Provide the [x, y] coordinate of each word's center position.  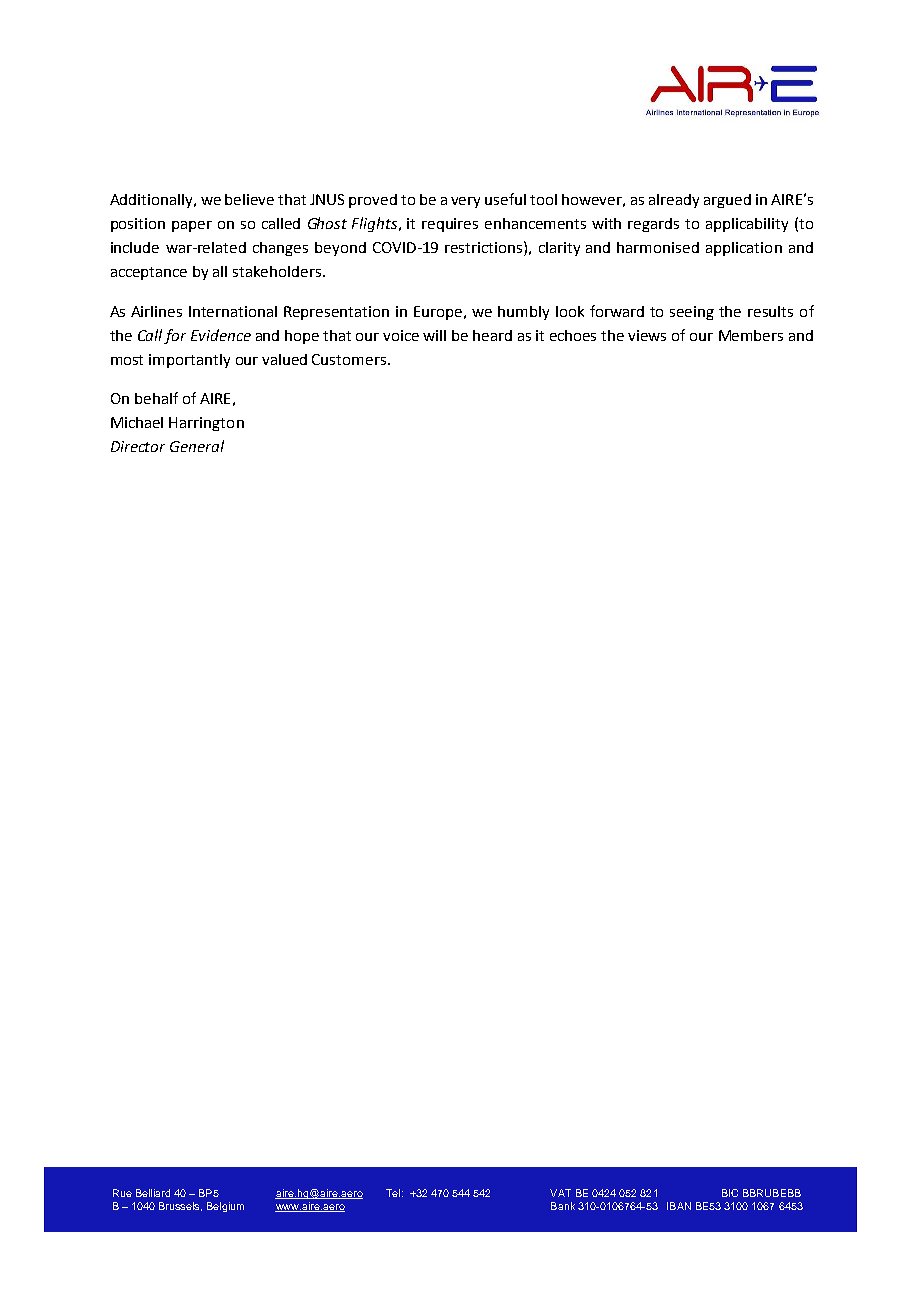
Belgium [225, 1207]
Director [138, 446]
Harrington [206, 424]
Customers [350, 359]
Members [751, 335]
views [647, 335]
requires [450, 225]
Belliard [153, 1193]
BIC [730, 1193]
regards [653, 225]
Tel [393, 1193]
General [197, 446]
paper [192, 226]
